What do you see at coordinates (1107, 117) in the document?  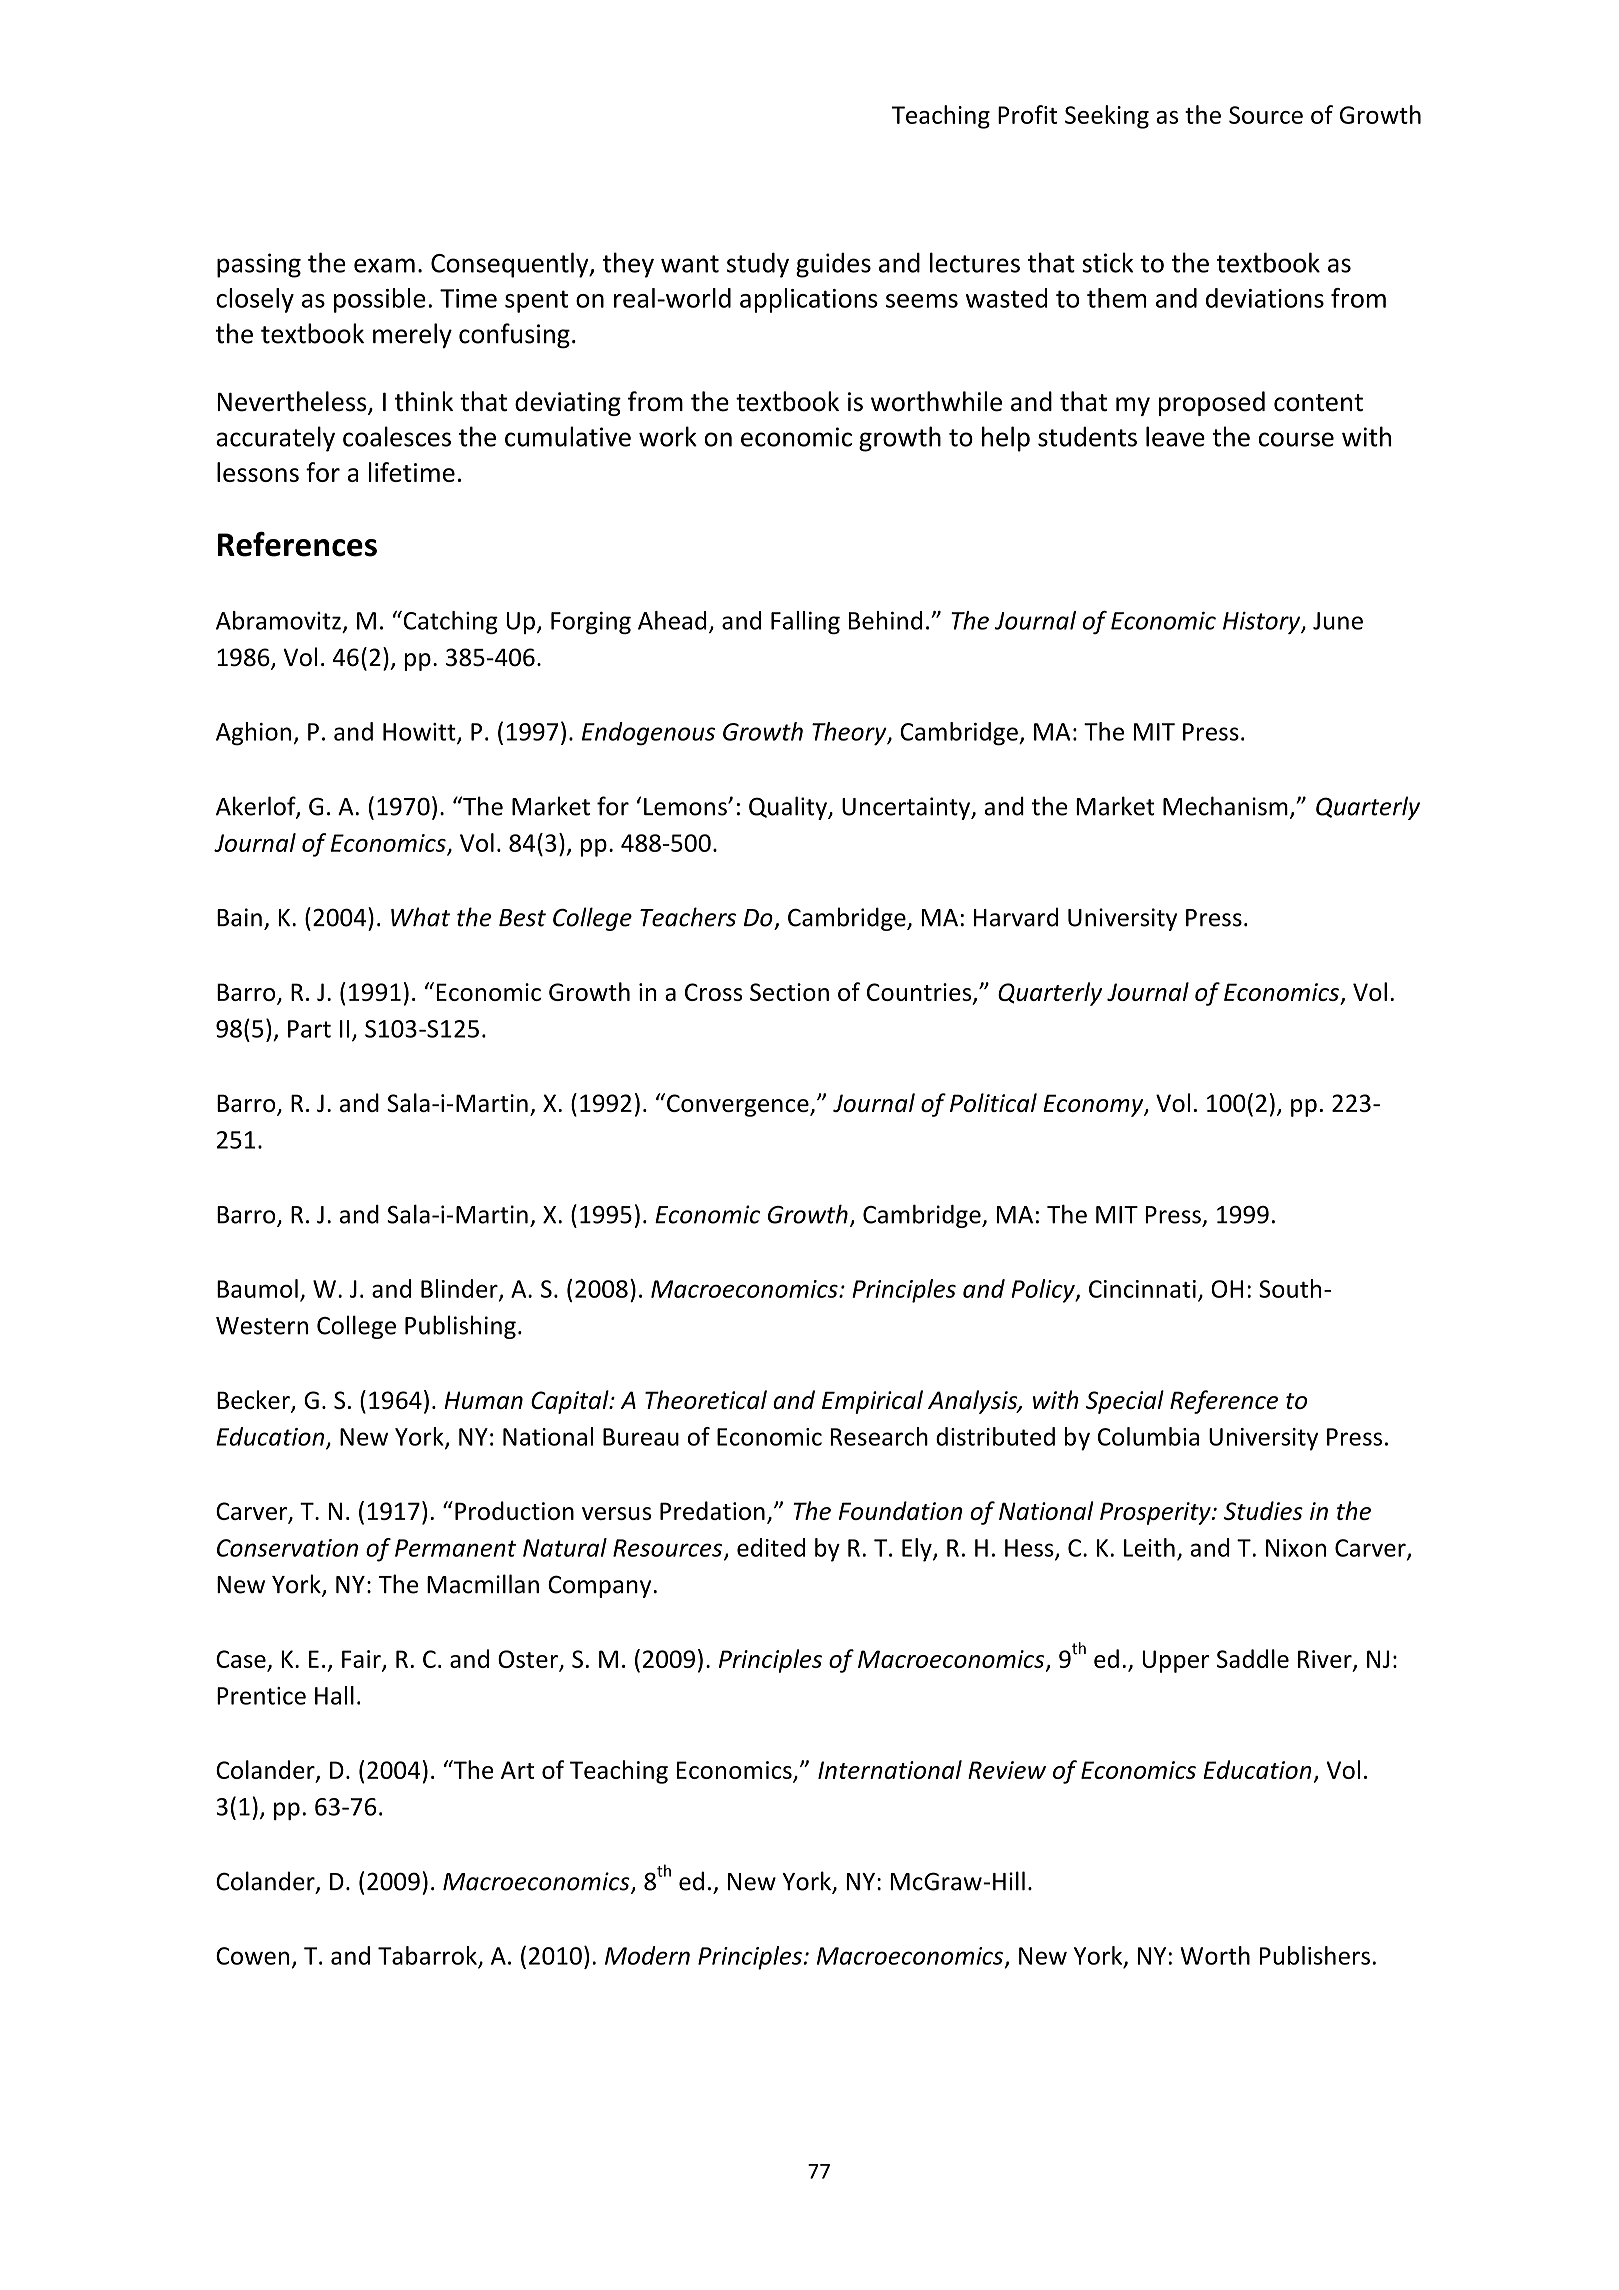 I see `Seeking` at bounding box center [1107, 117].
